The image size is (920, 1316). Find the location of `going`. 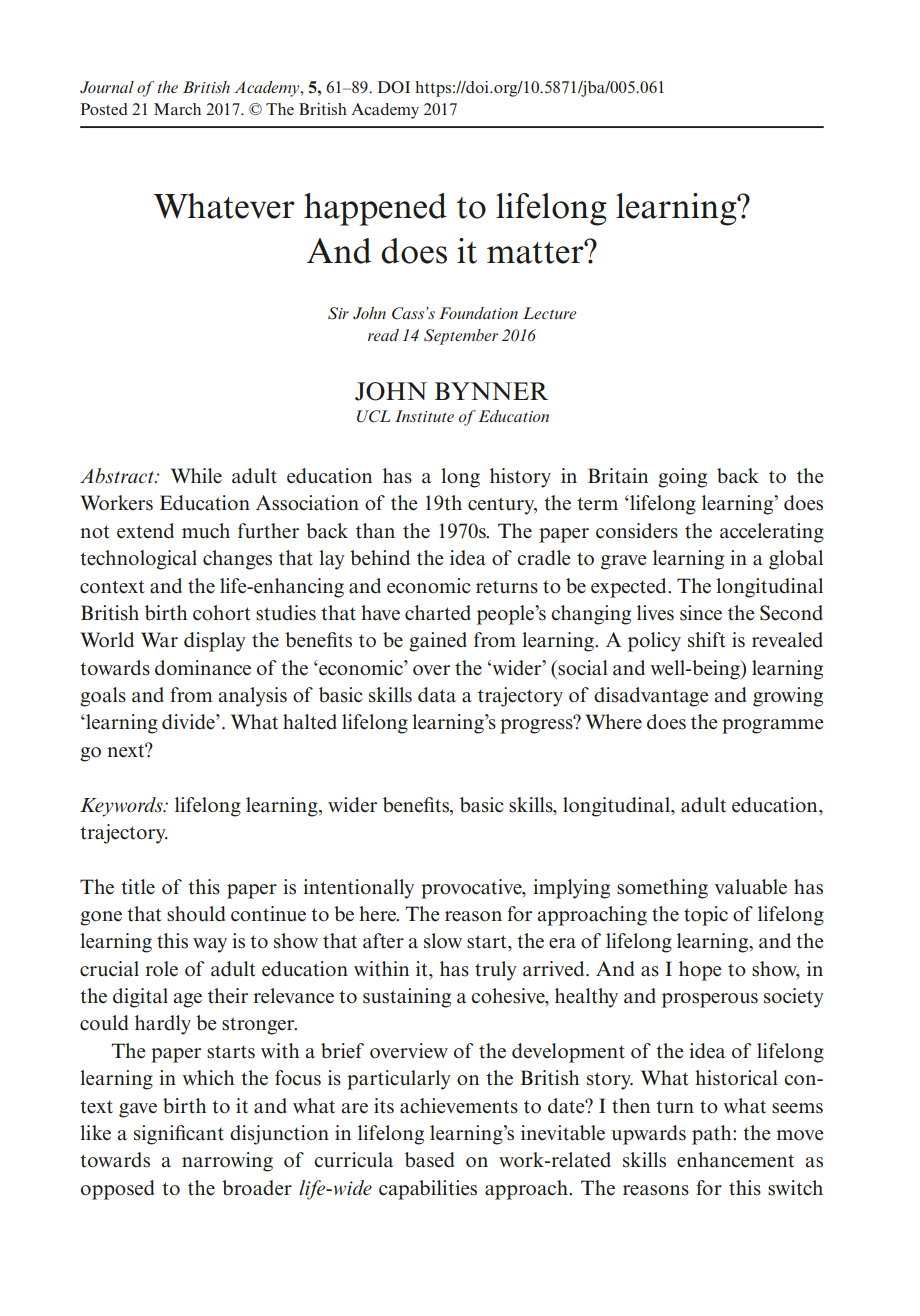

going is located at coordinates (682, 478).
